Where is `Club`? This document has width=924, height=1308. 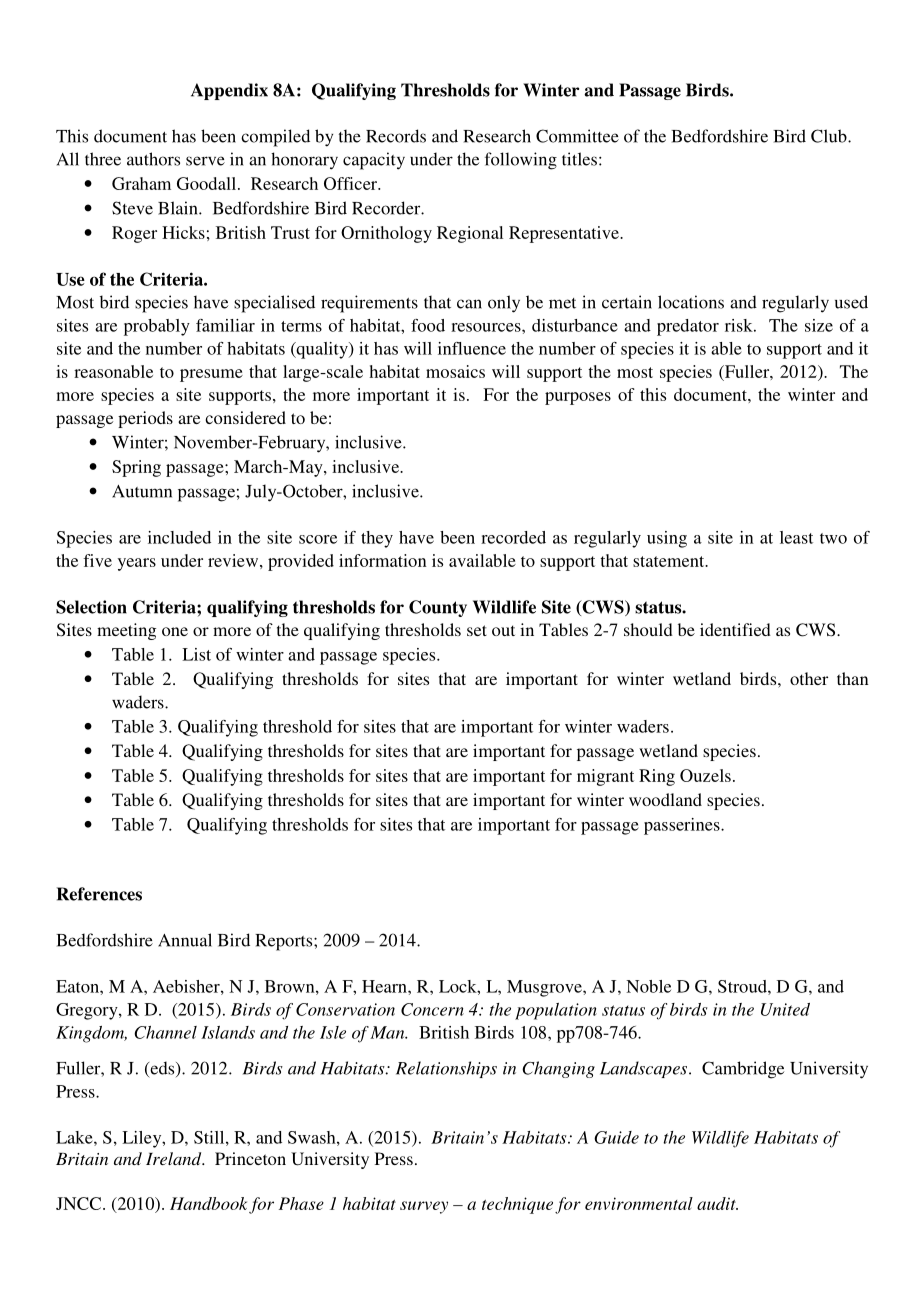 Club is located at coordinates (830, 136).
